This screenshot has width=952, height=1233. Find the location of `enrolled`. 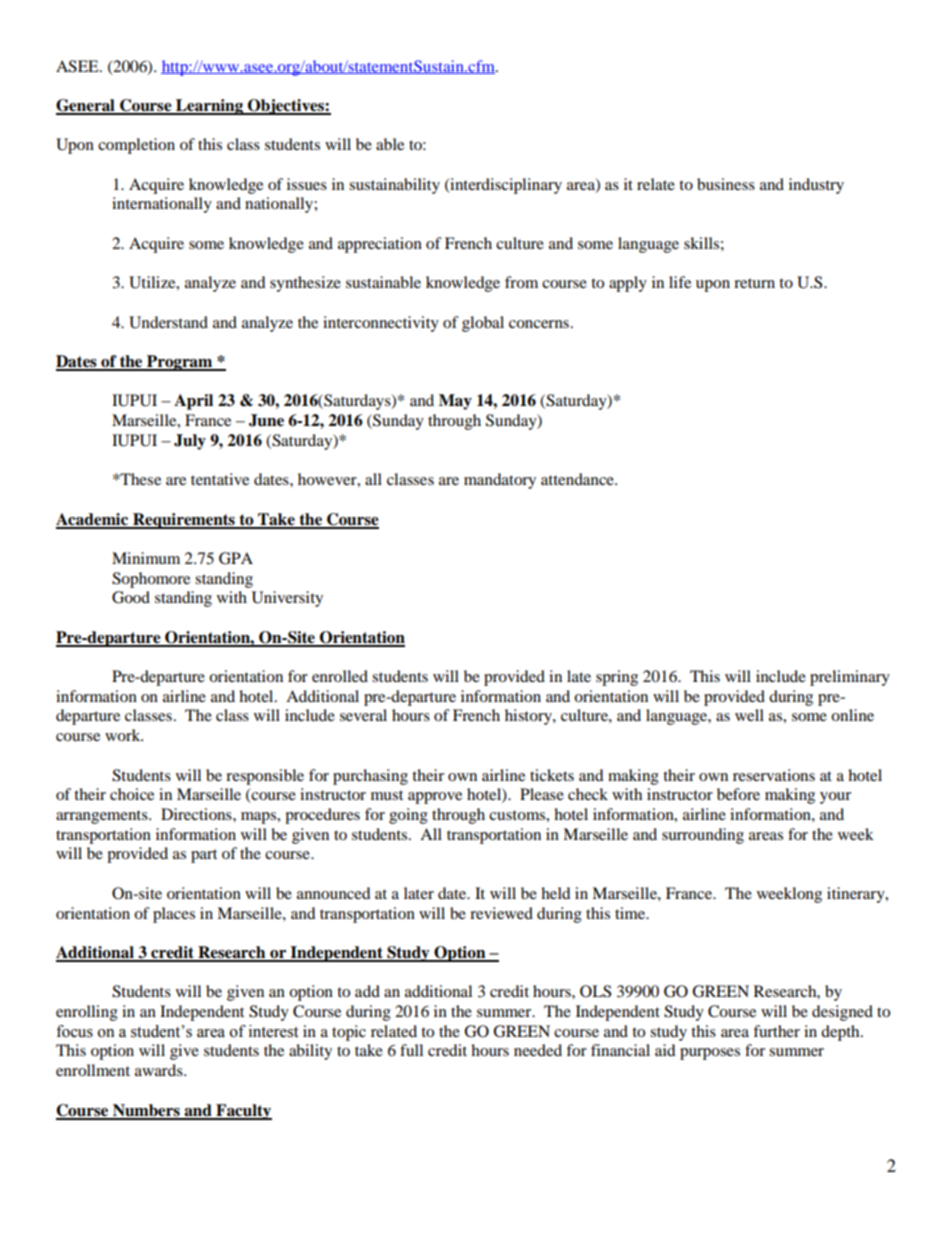

enrolled is located at coordinates (340, 676).
